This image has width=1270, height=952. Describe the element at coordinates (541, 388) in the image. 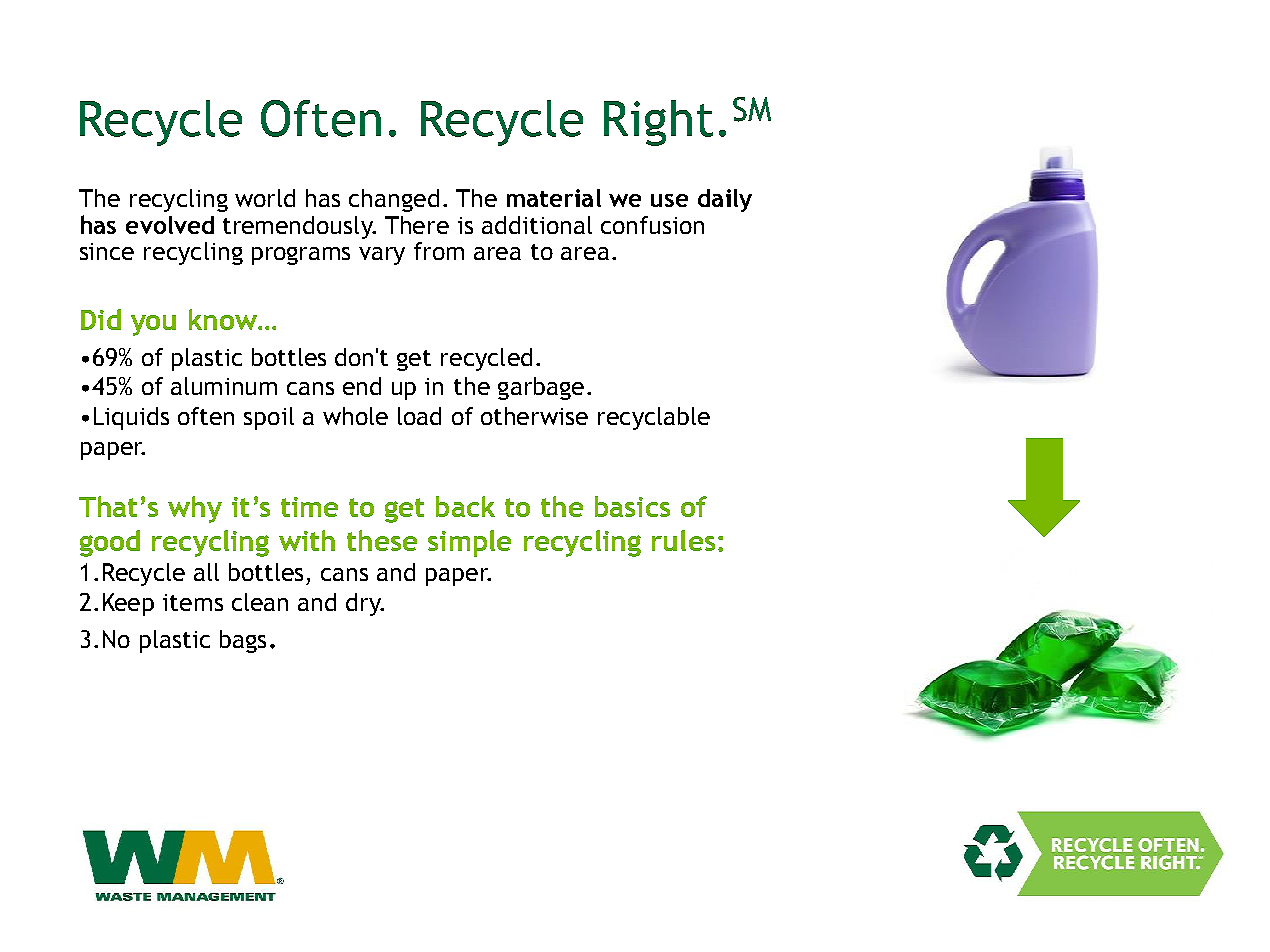

I see `garbage` at that location.
